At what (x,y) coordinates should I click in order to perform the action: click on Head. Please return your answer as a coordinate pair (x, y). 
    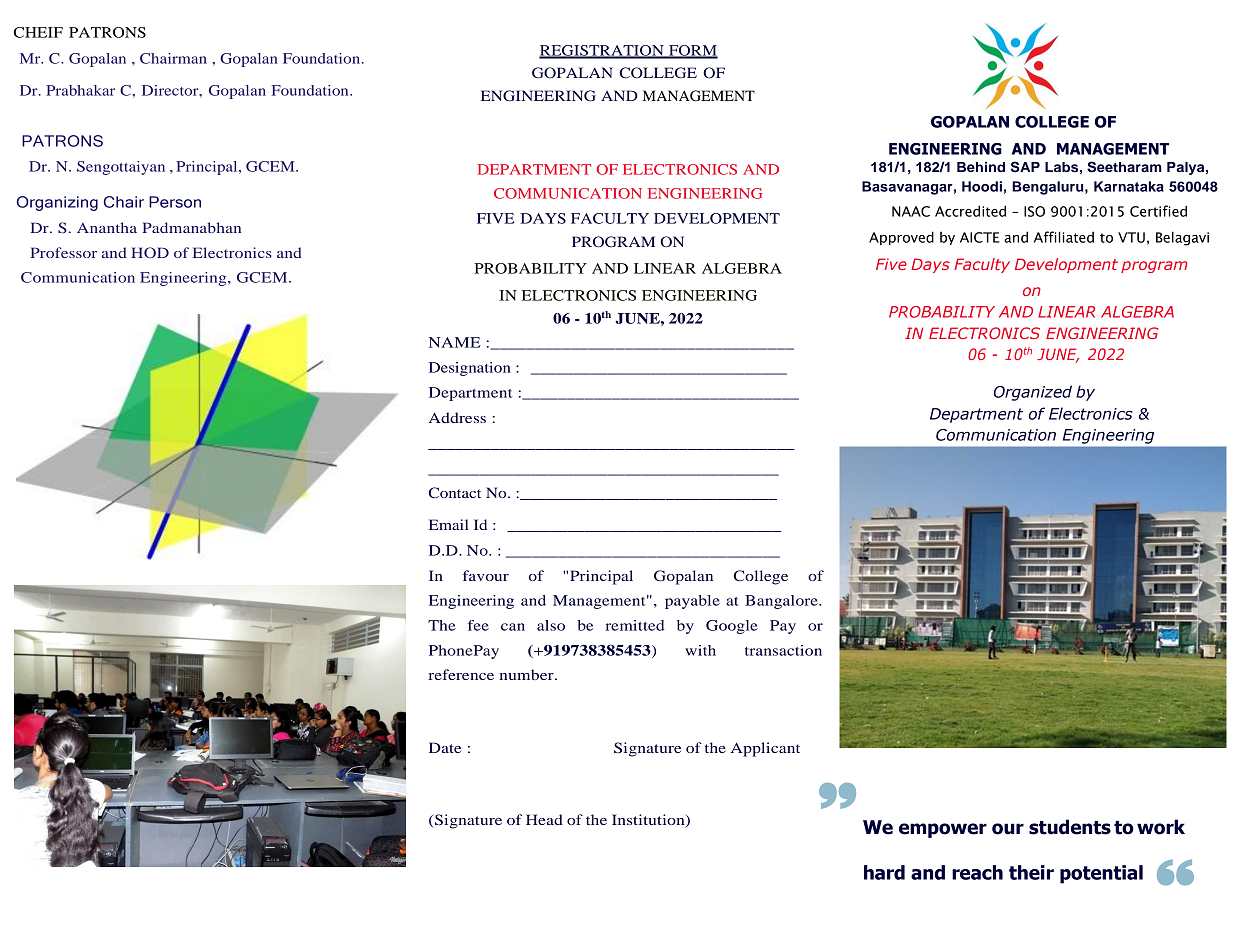
    Looking at the image, I should click on (544, 819).
